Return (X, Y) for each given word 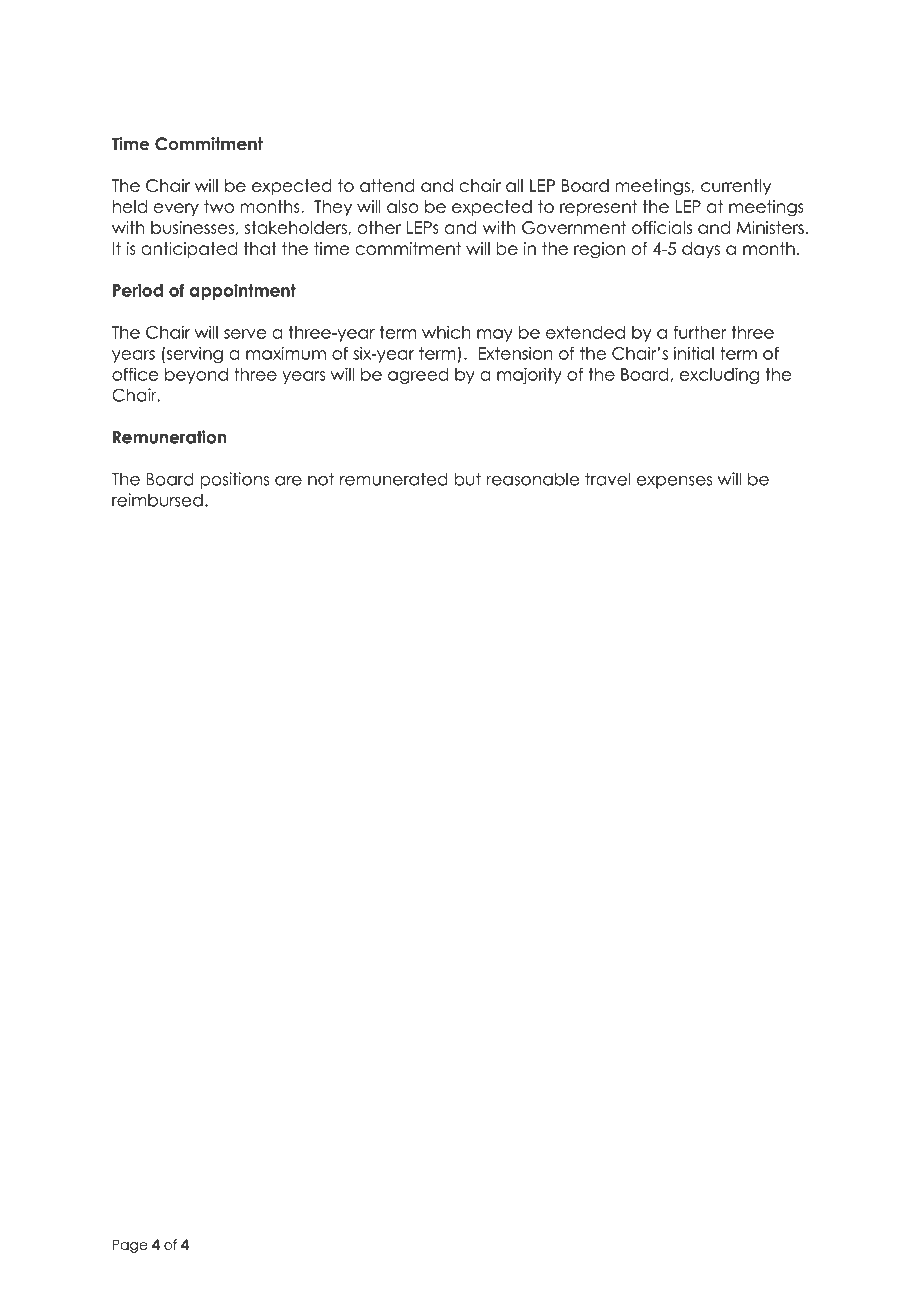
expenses (674, 482)
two (219, 206)
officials (662, 227)
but (467, 479)
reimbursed (157, 500)
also (403, 206)
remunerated (394, 479)
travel (607, 479)
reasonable (532, 479)
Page (130, 1246)
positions (234, 480)
